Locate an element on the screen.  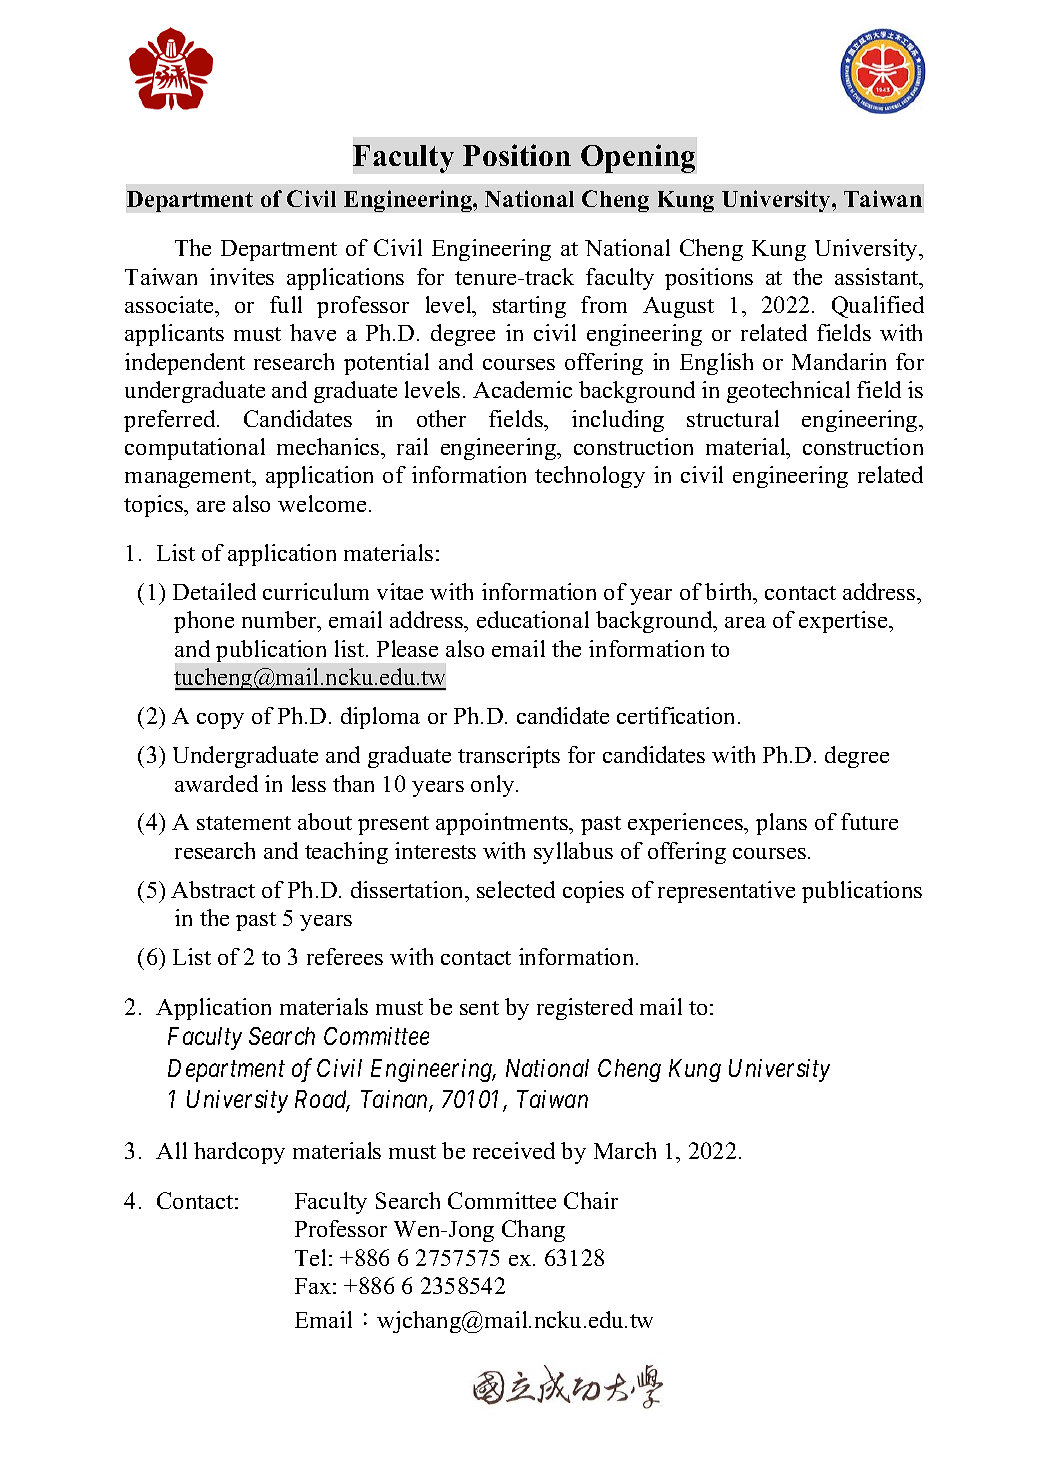
certification is located at coordinates (678, 715).
